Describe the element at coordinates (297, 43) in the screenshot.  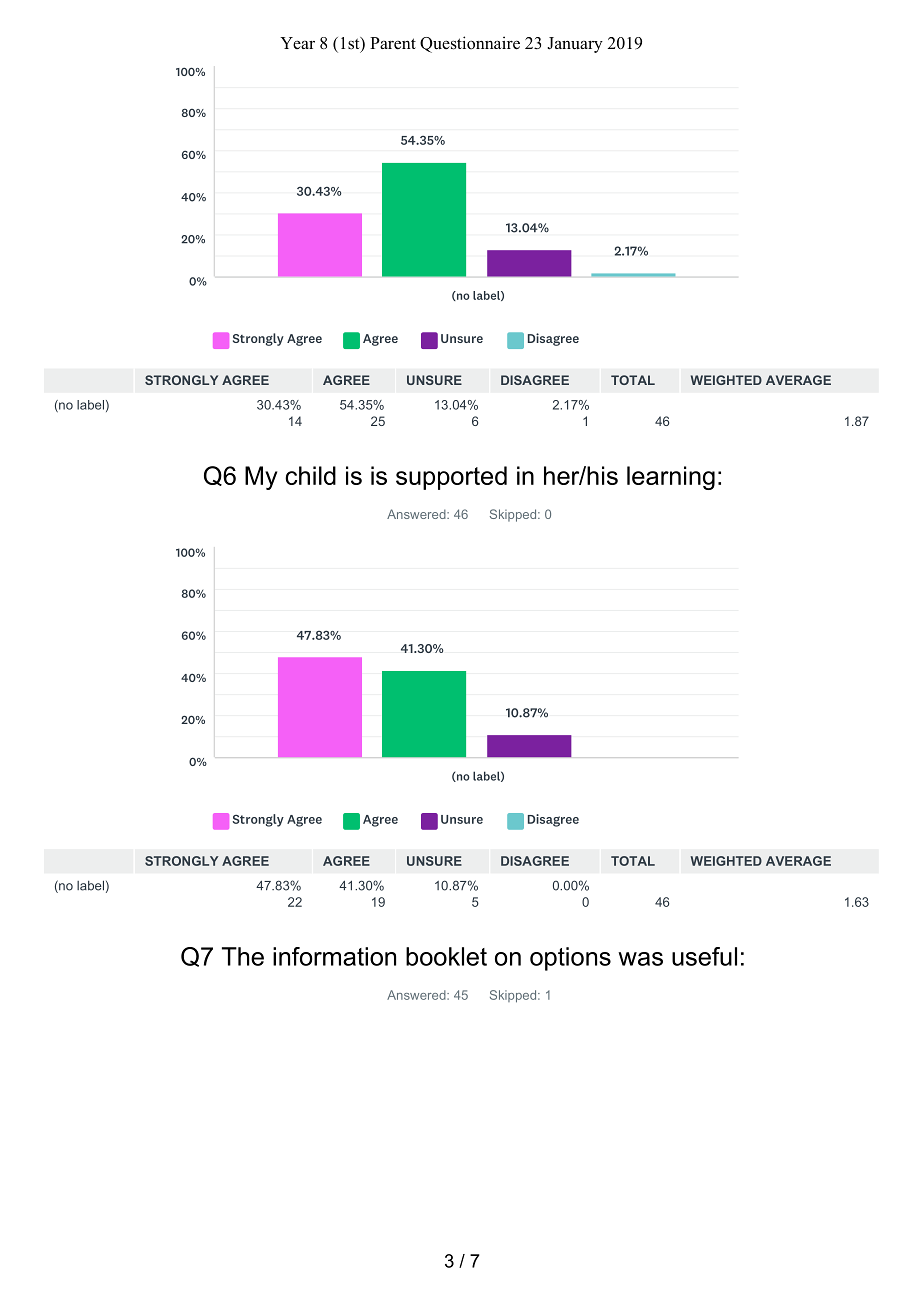
I see `Year` at that location.
